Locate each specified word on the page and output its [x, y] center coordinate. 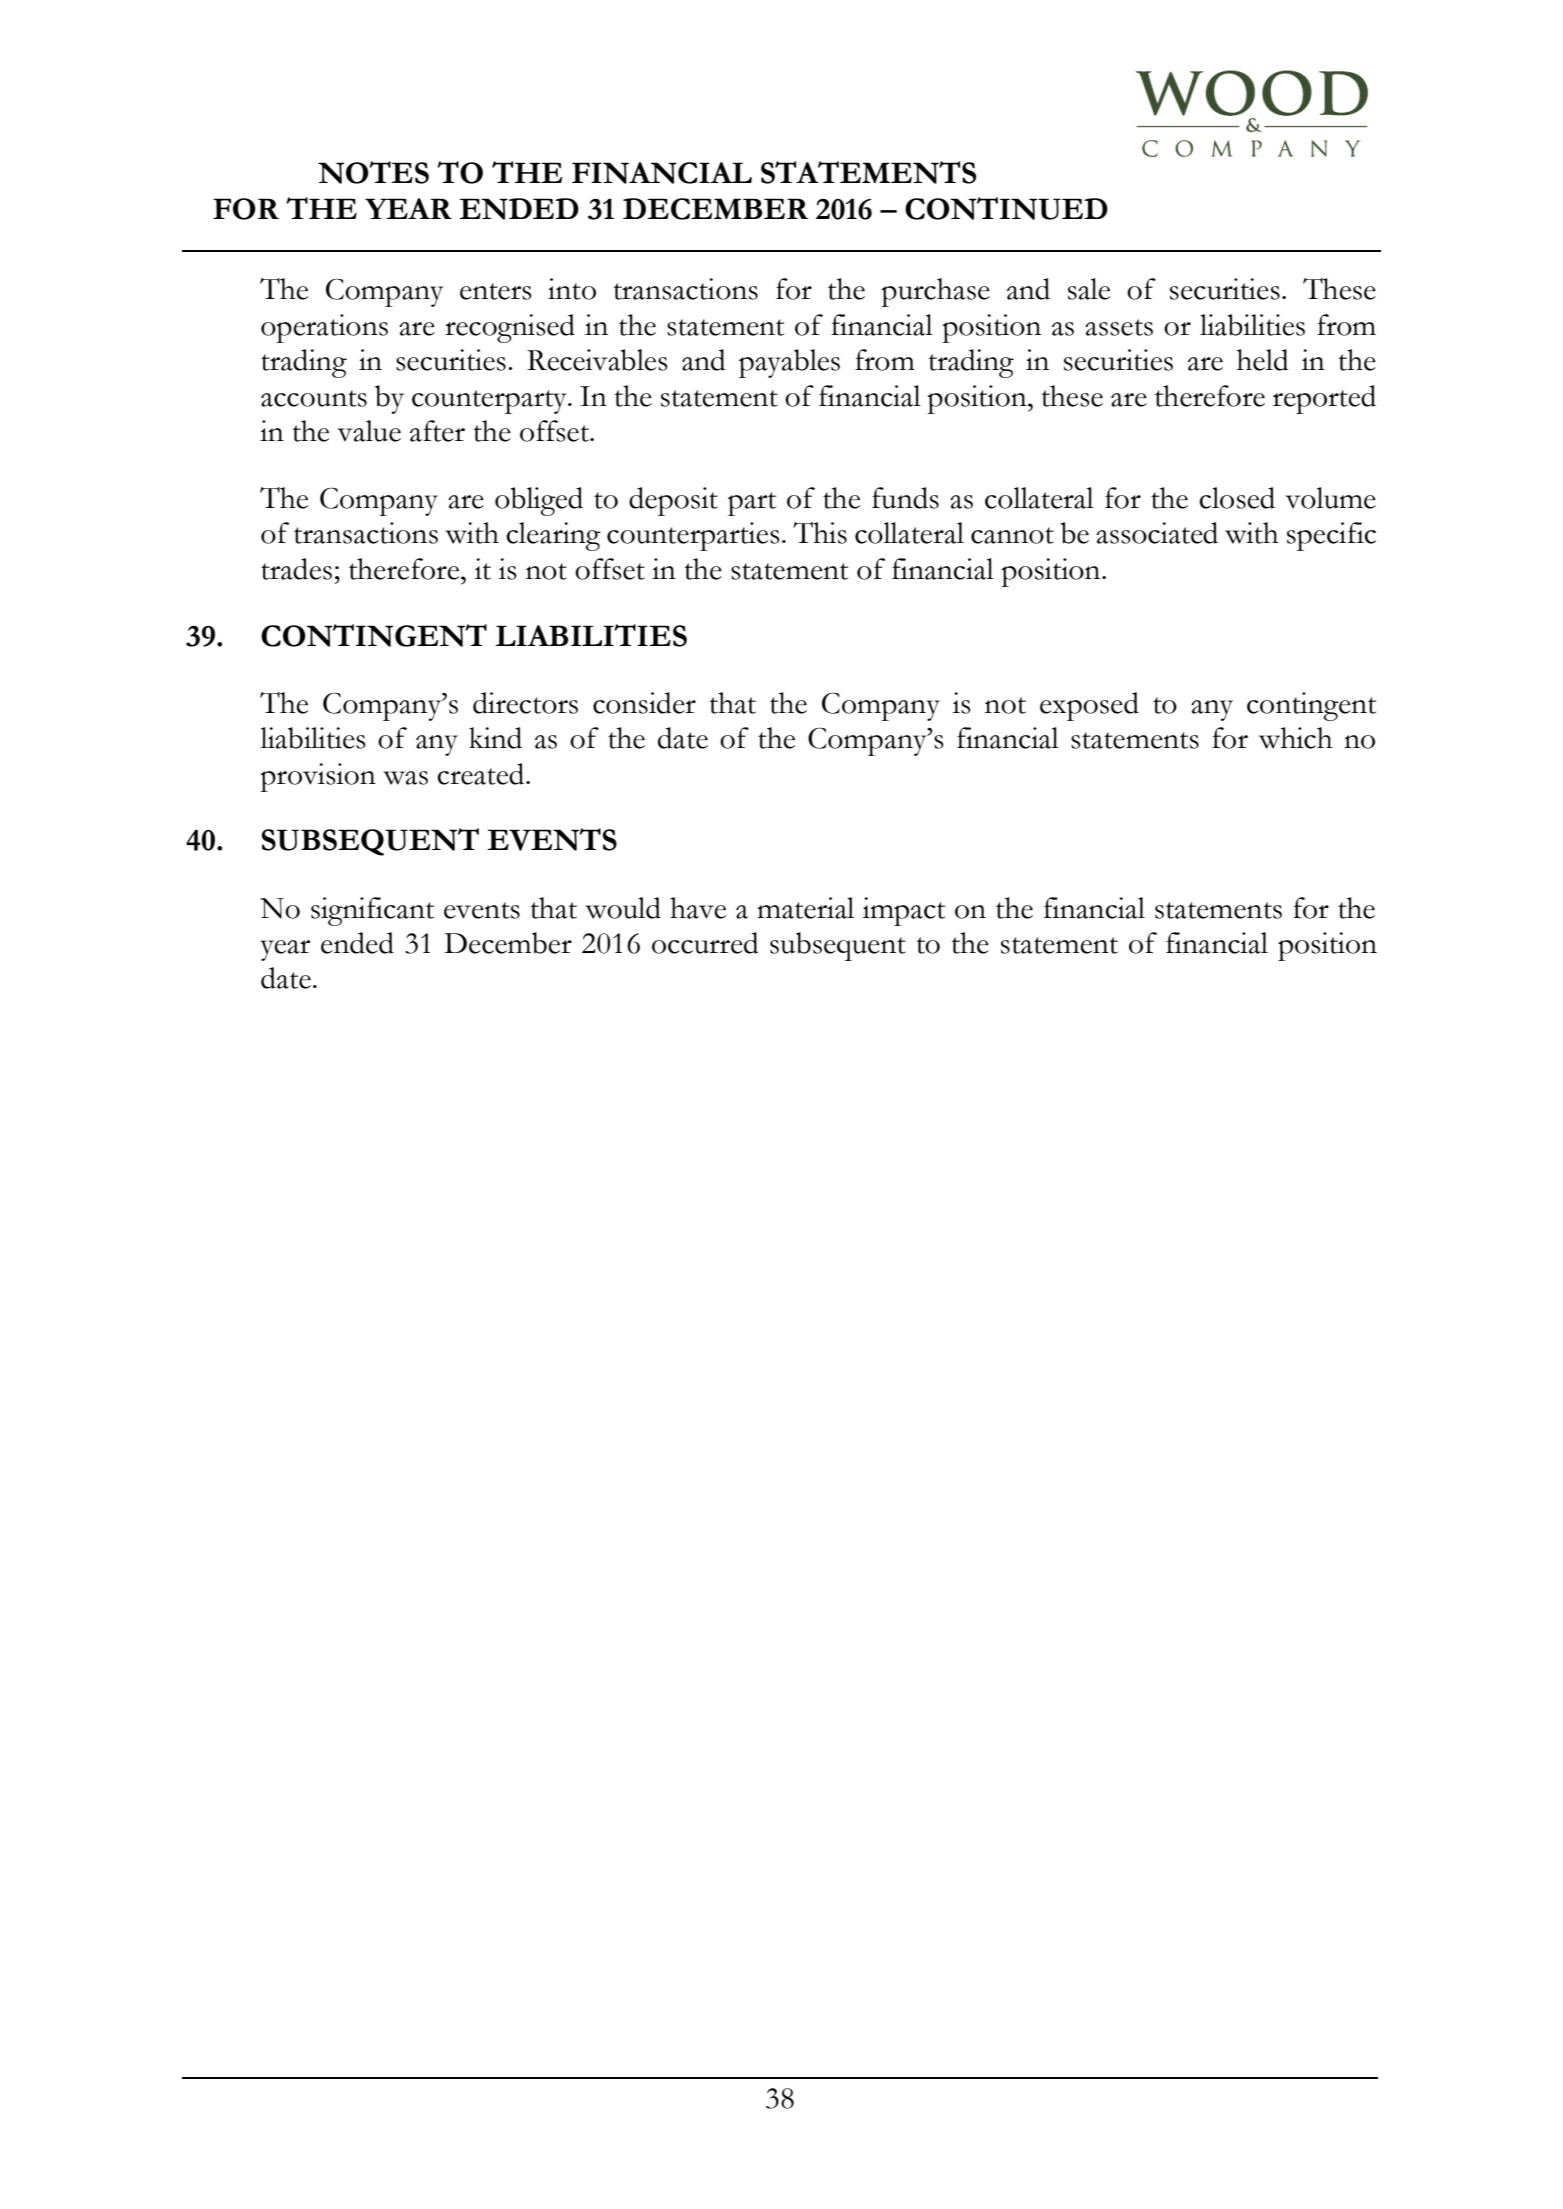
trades [296, 569]
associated [1157, 533]
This [820, 533]
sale [1089, 289]
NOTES [373, 172]
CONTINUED [1006, 208]
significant [372, 911]
